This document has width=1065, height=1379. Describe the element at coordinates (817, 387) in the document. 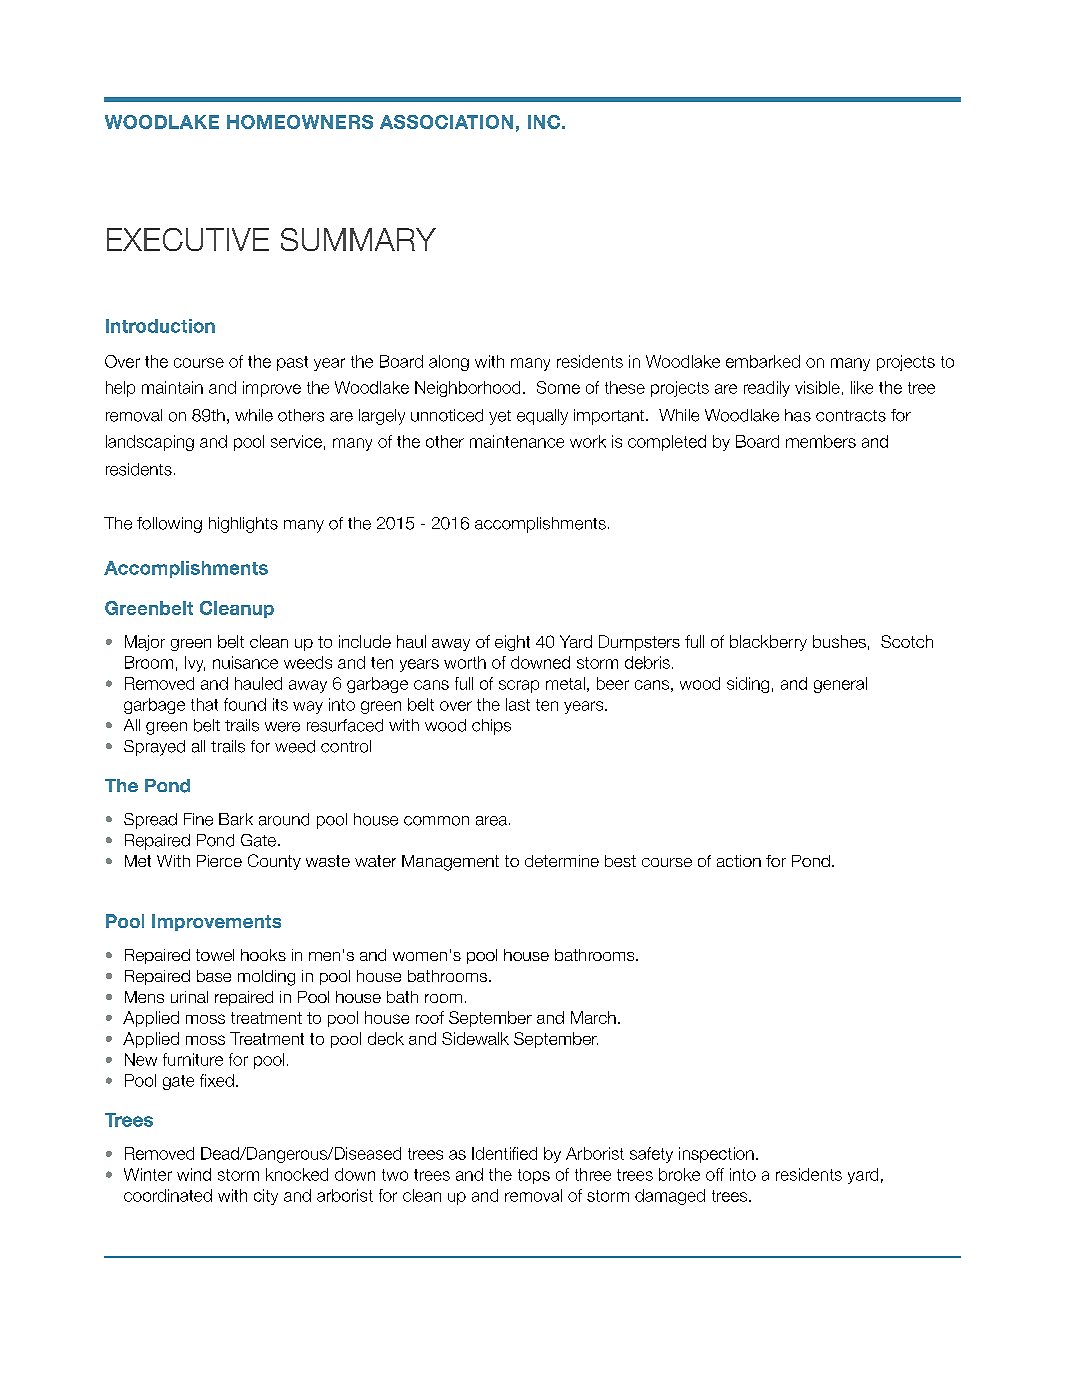

I see `visible` at that location.
